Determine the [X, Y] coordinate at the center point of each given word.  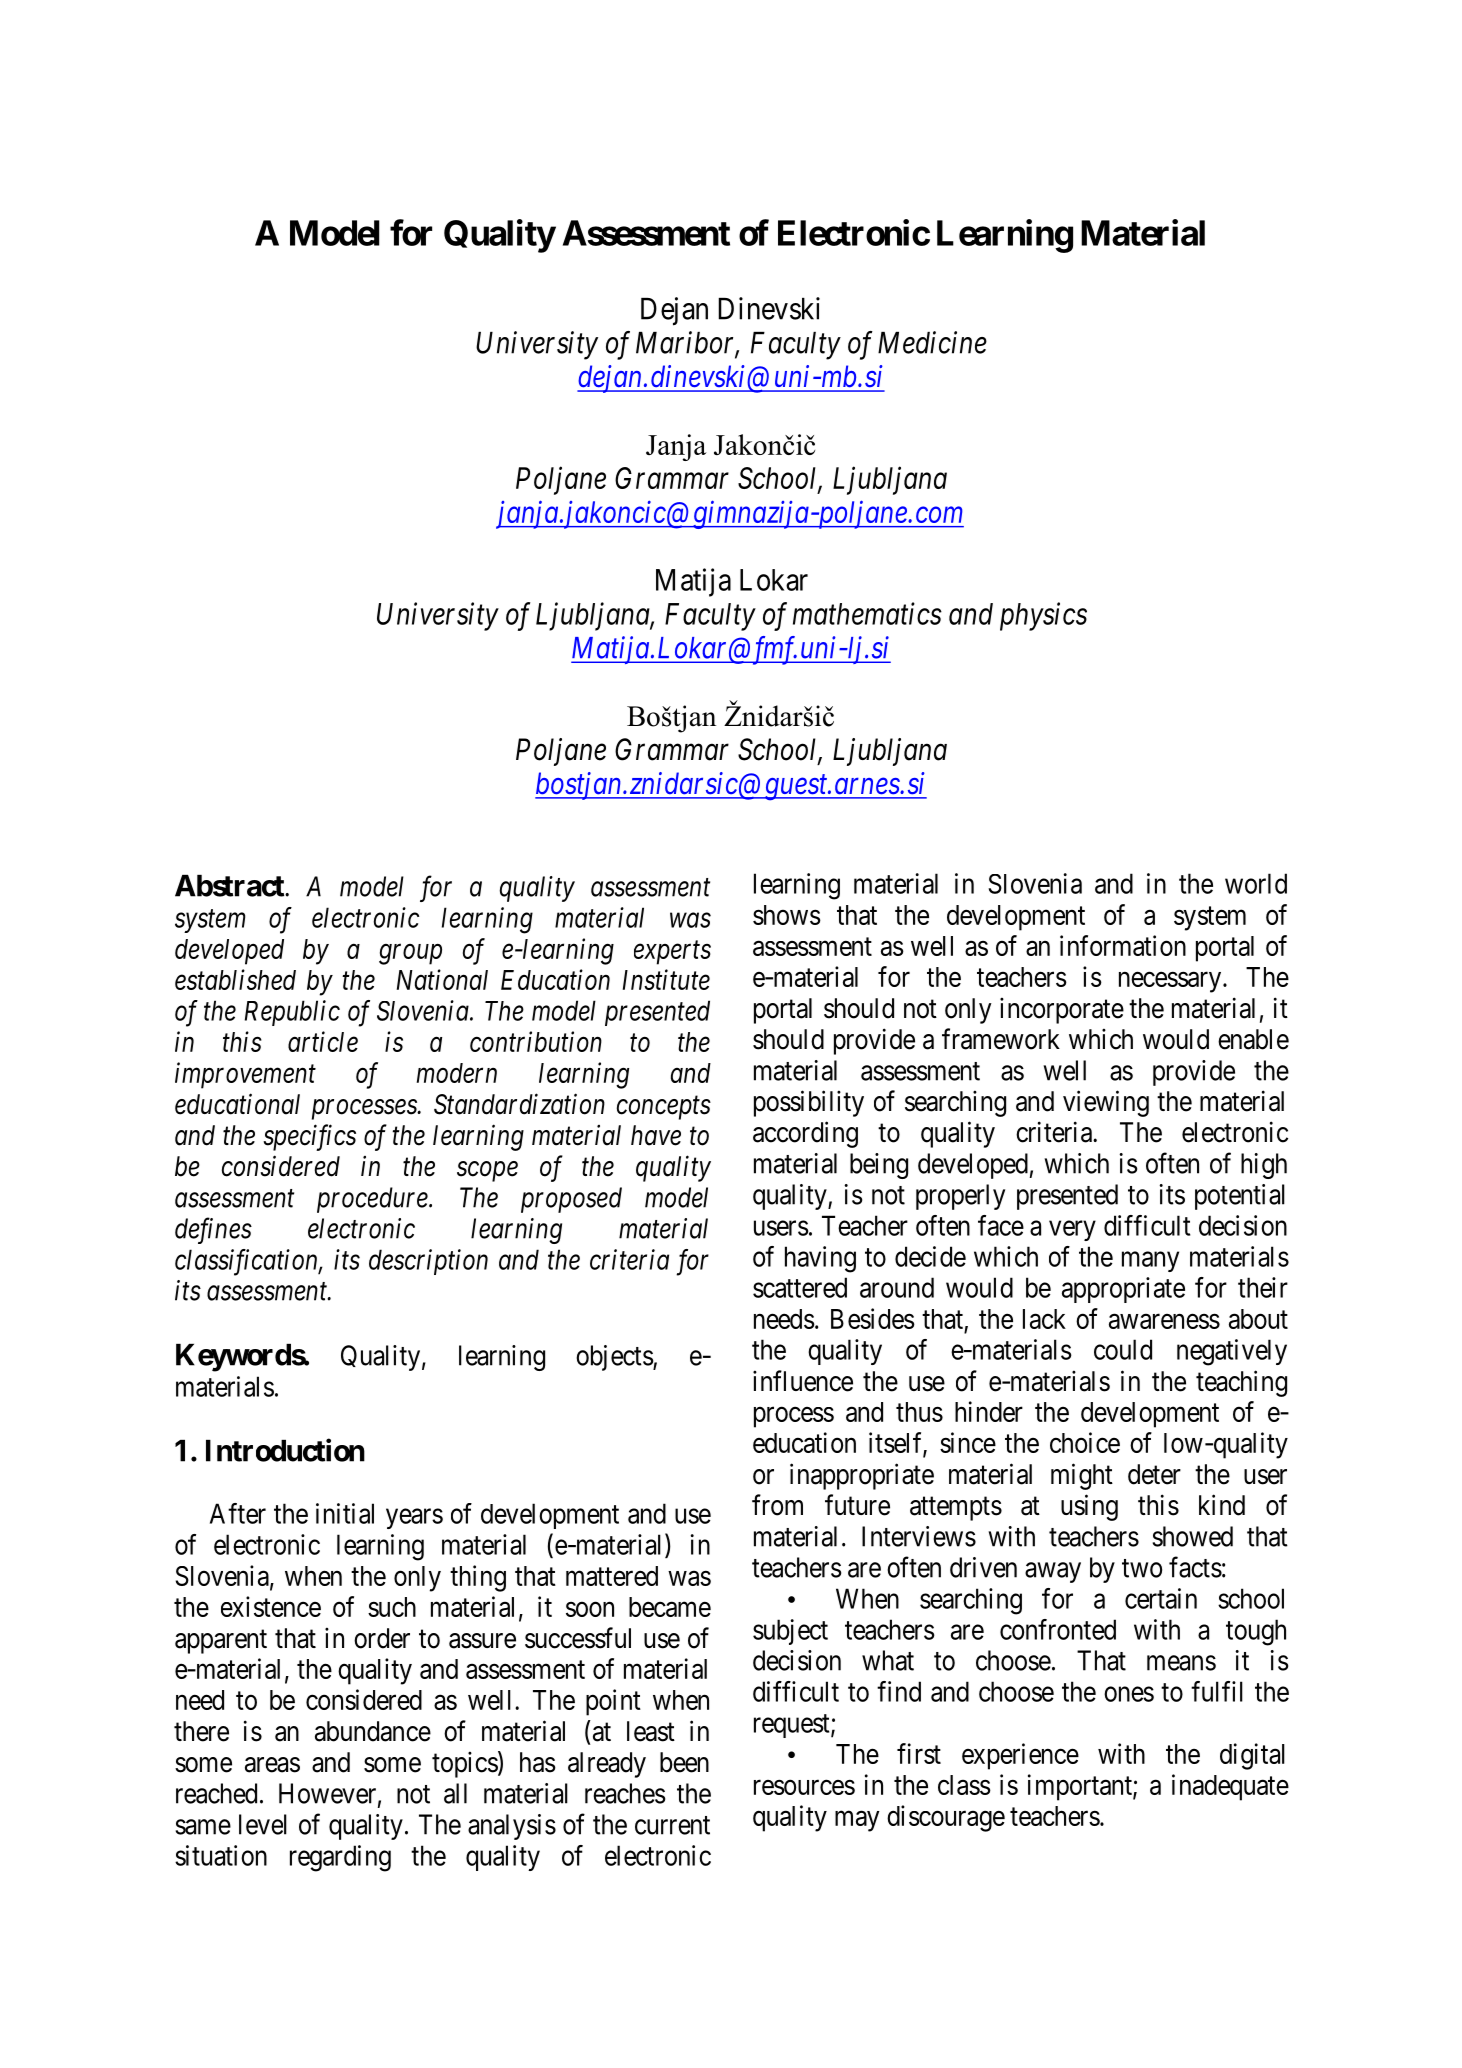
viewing [1106, 1103]
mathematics [867, 613]
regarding [340, 1858]
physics [1043, 616]
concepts [664, 1108]
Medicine [932, 342]
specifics [309, 1137]
